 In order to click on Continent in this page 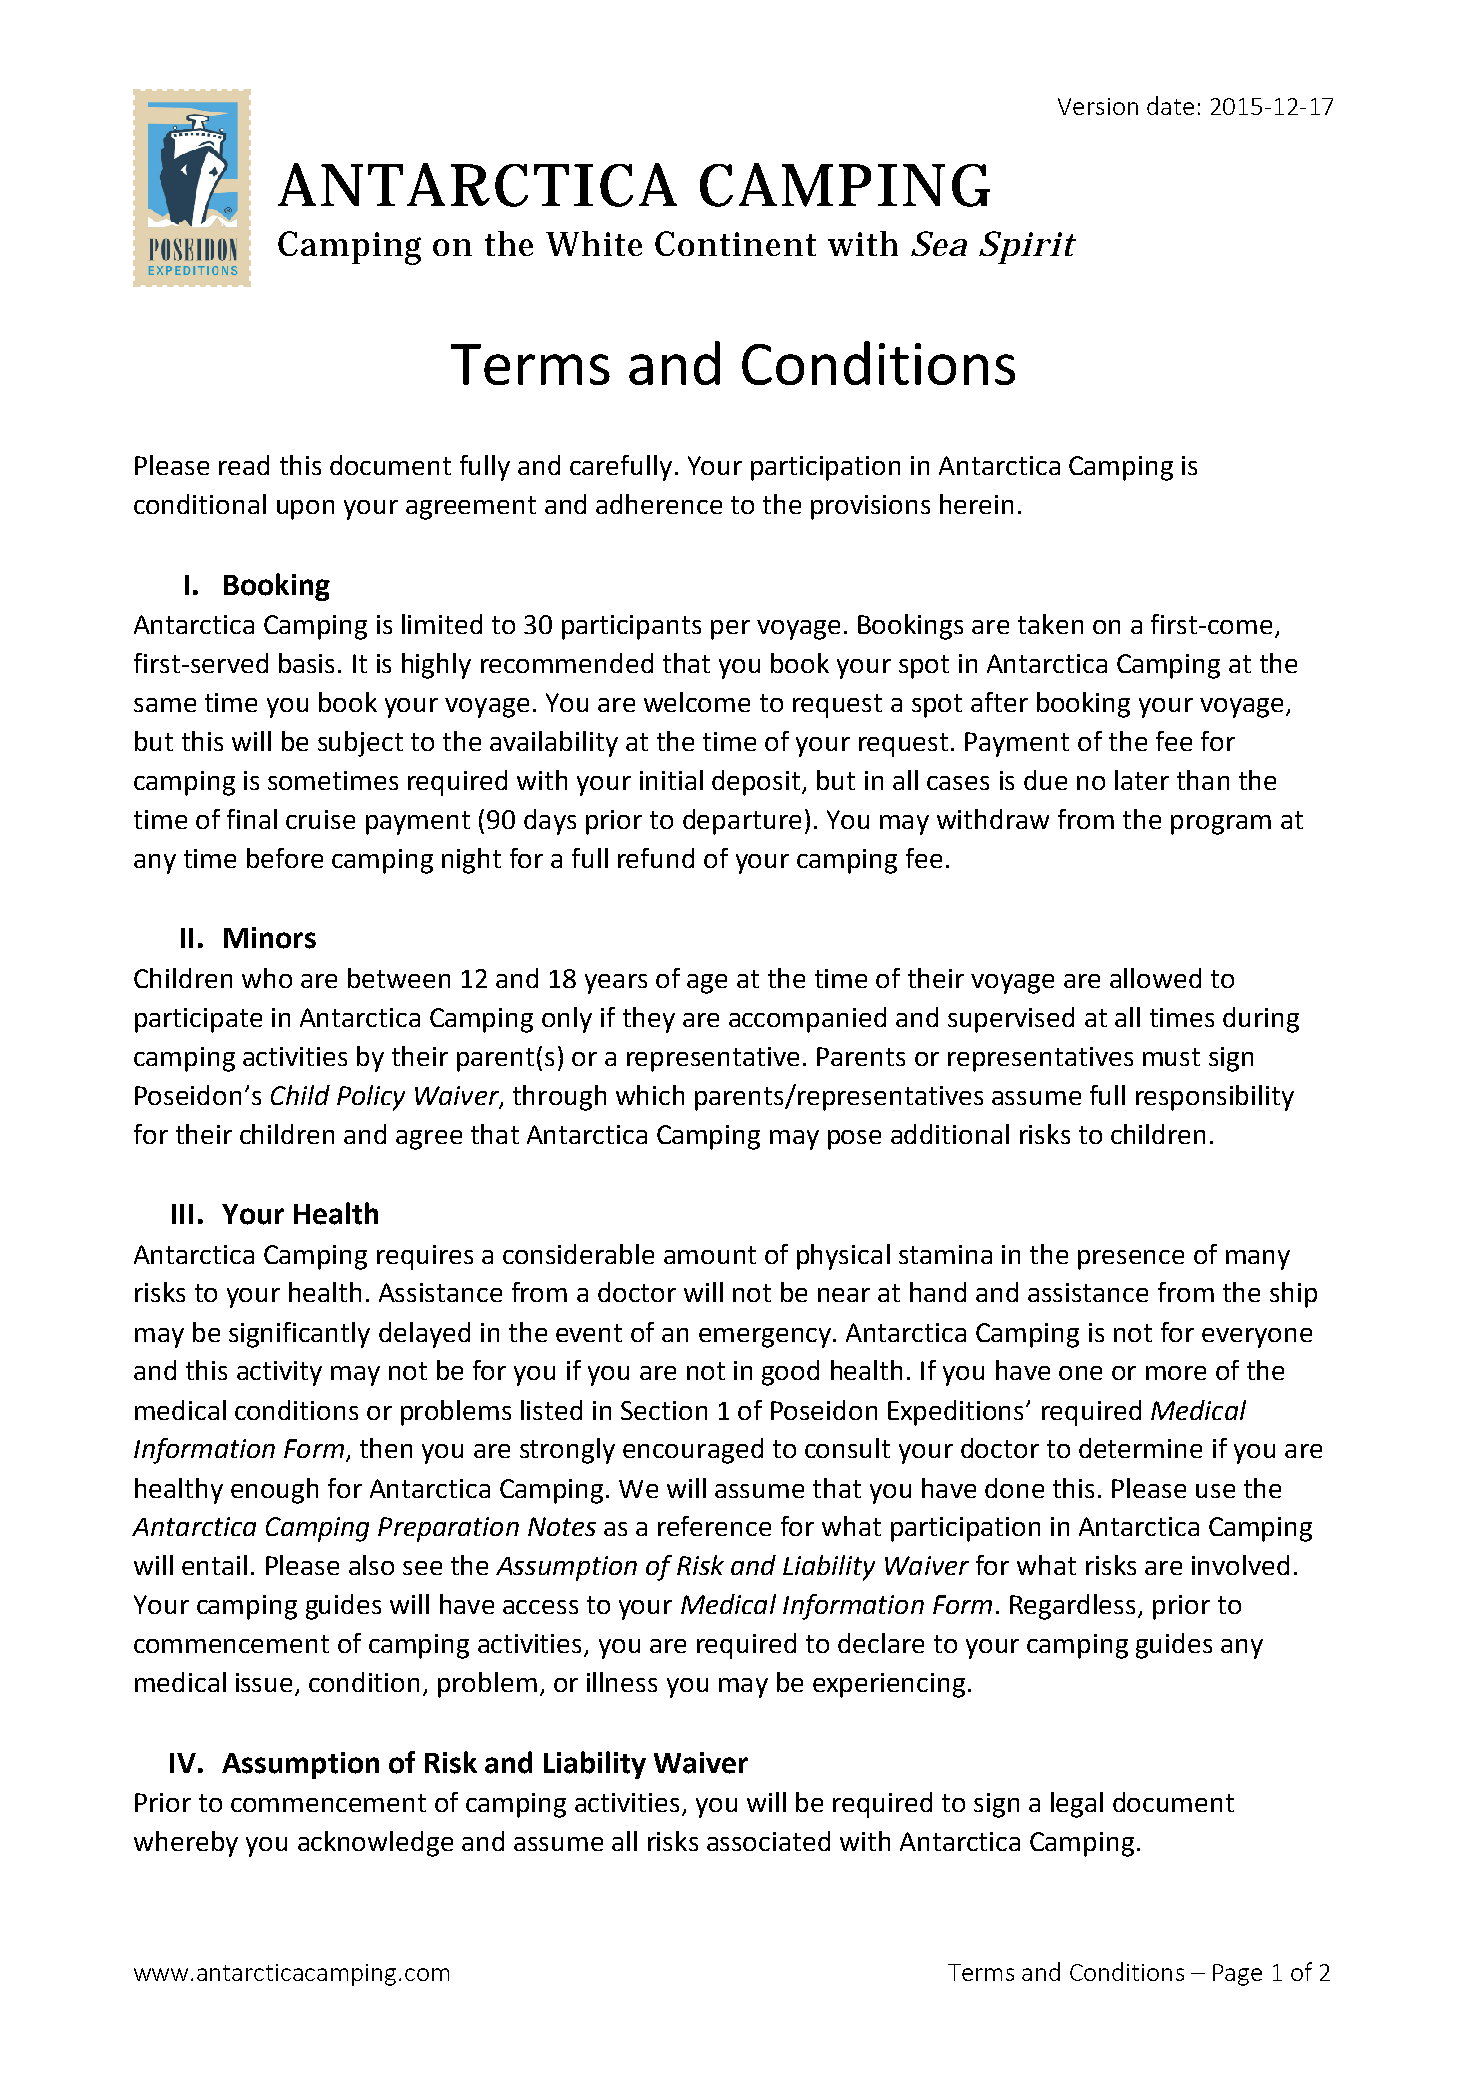, I will do `click(735, 243)`.
